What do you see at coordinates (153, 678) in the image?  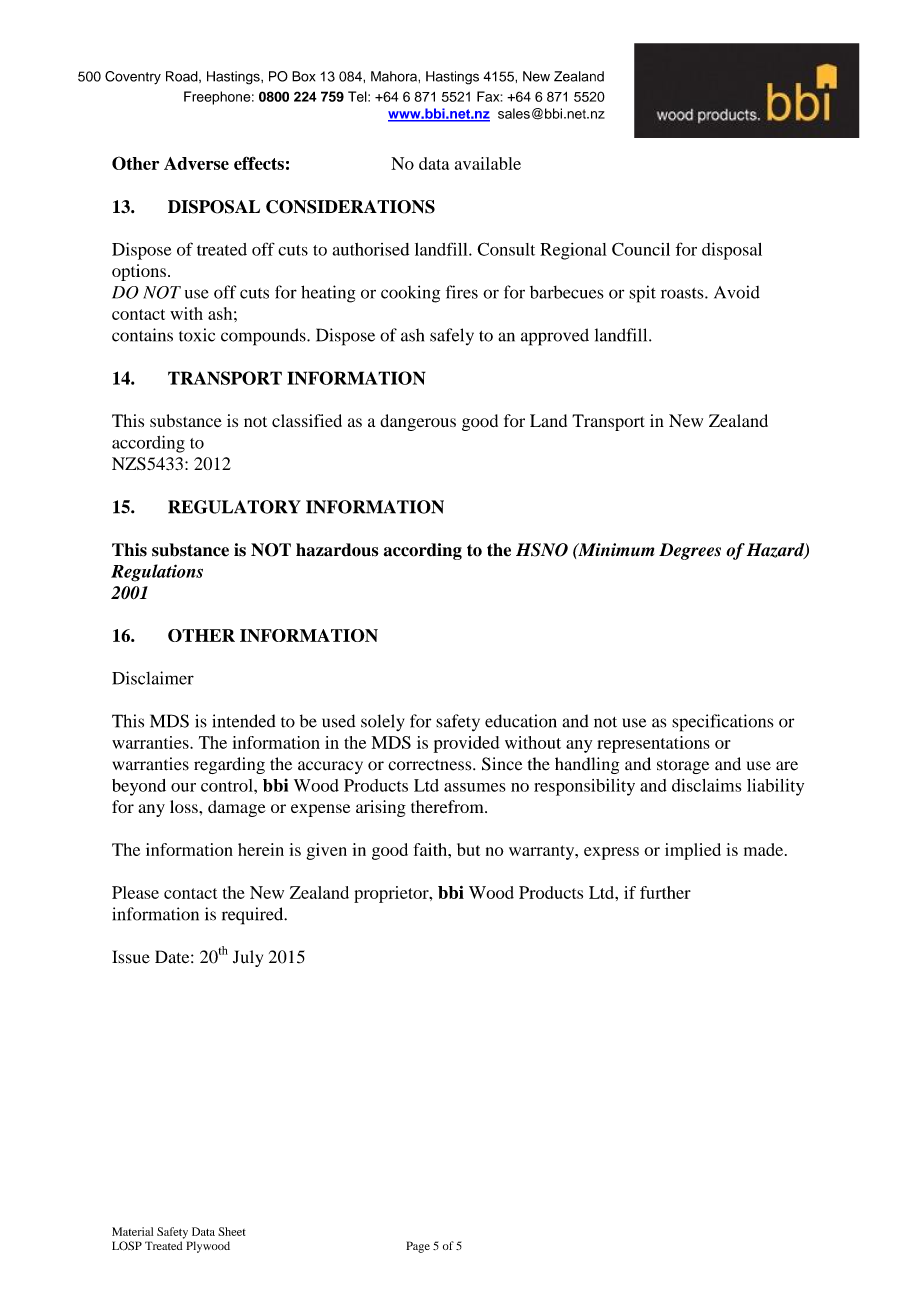 I see `Disclaimer` at bounding box center [153, 678].
